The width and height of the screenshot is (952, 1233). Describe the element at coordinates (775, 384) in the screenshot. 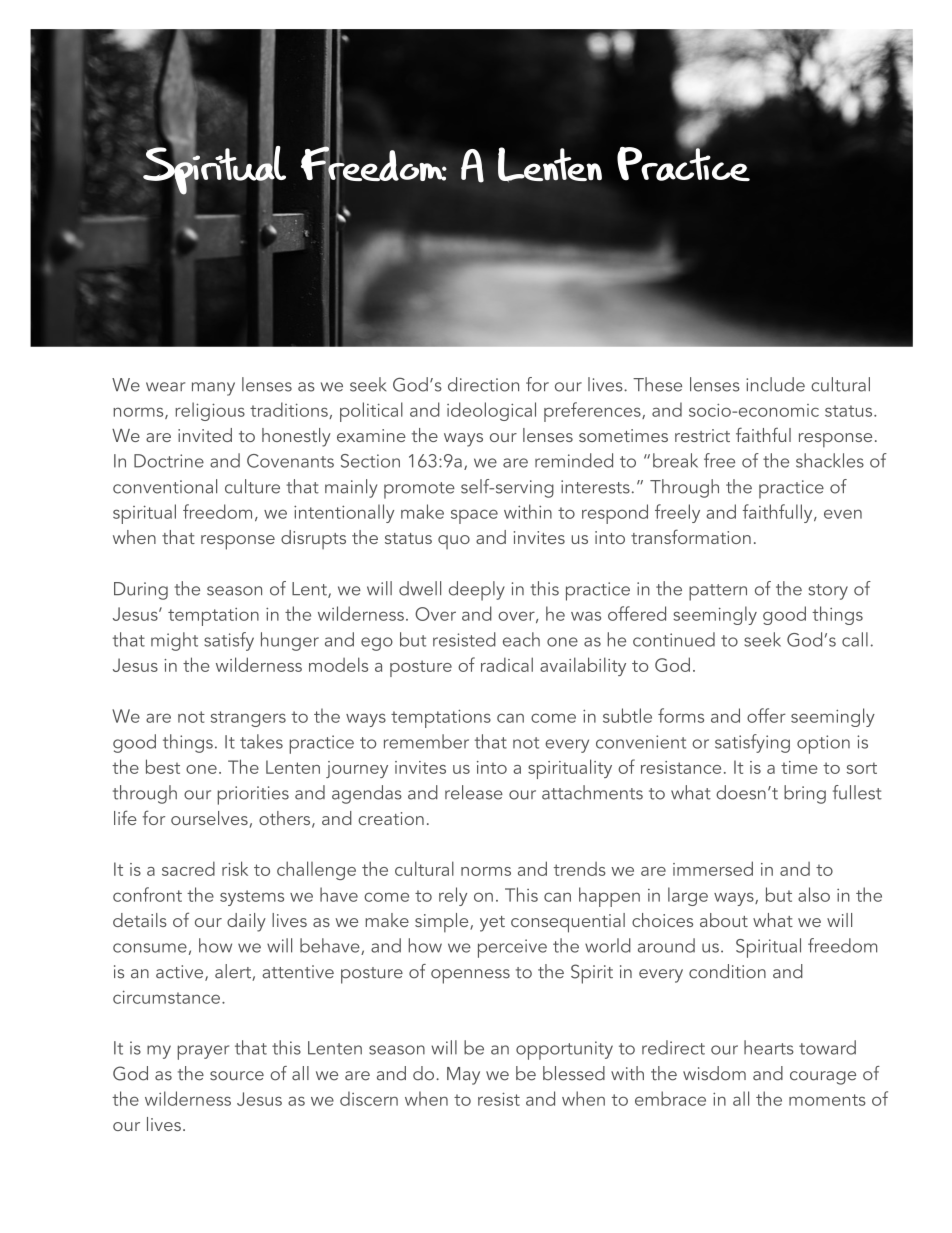

I see `include` at that location.
